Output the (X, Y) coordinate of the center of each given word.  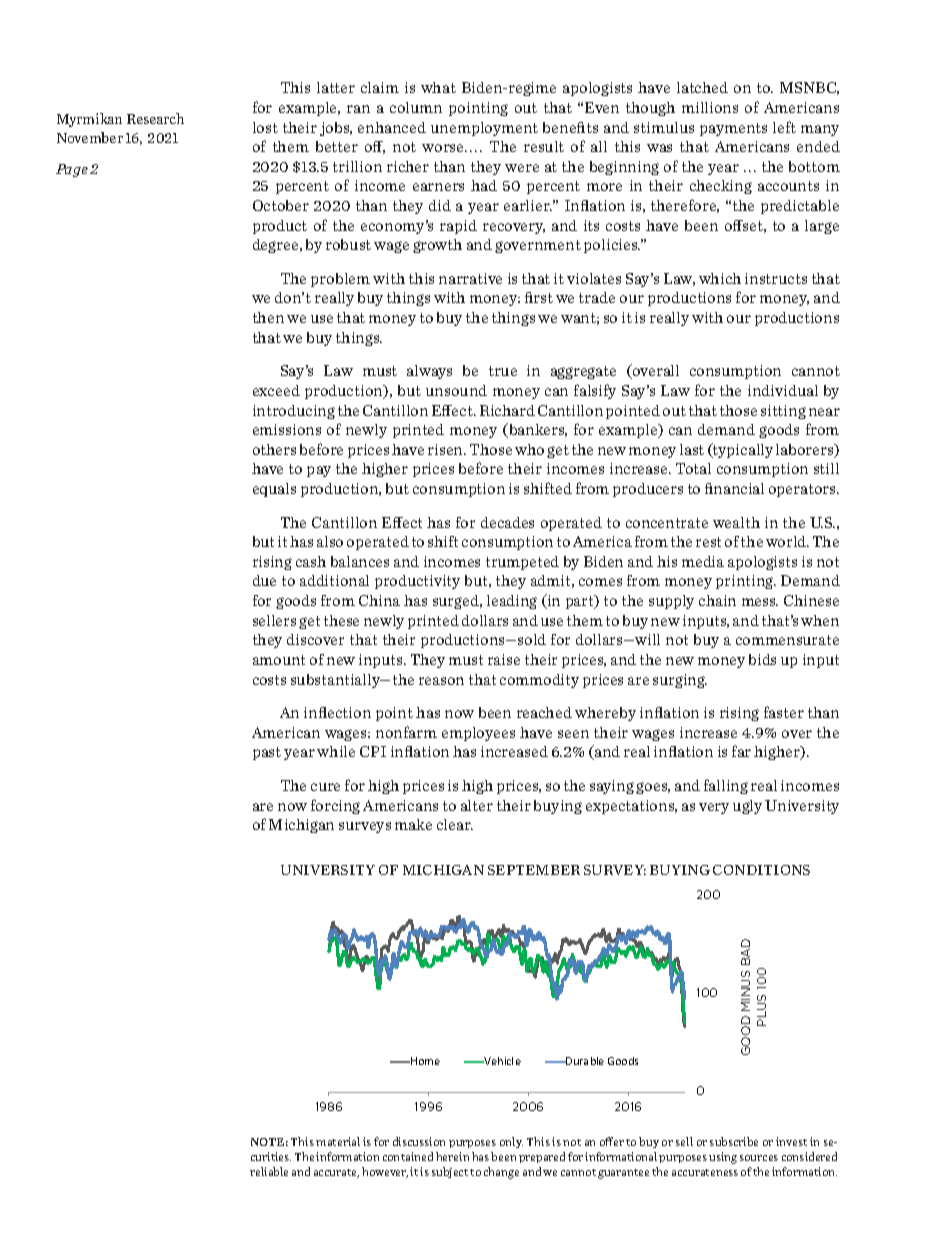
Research (155, 118)
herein (452, 1156)
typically (742, 450)
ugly (747, 807)
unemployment (484, 129)
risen (447, 449)
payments (733, 129)
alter (477, 805)
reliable (269, 1171)
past (267, 753)
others (274, 449)
